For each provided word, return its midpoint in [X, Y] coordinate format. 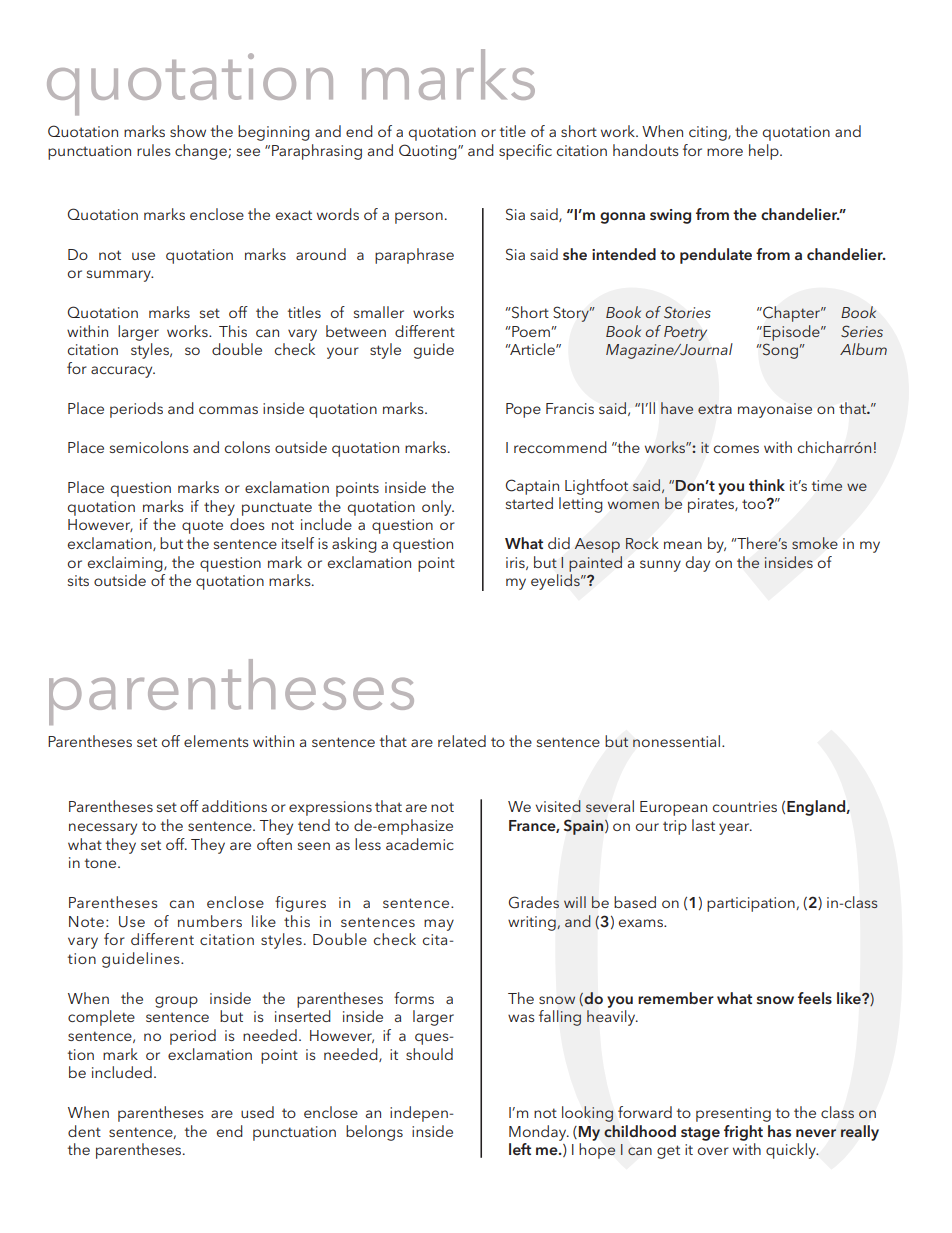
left [520, 1149]
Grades [534, 902]
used [257, 1112]
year [735, 829]
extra [715, 409]
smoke [815, 543]
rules [153, 150]
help [765, 152]
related [462, 741]
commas [228, 410]
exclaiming [126, 564]
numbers [210, 921]
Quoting [429, 152]
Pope [523, 410]
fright [743, 1133]
